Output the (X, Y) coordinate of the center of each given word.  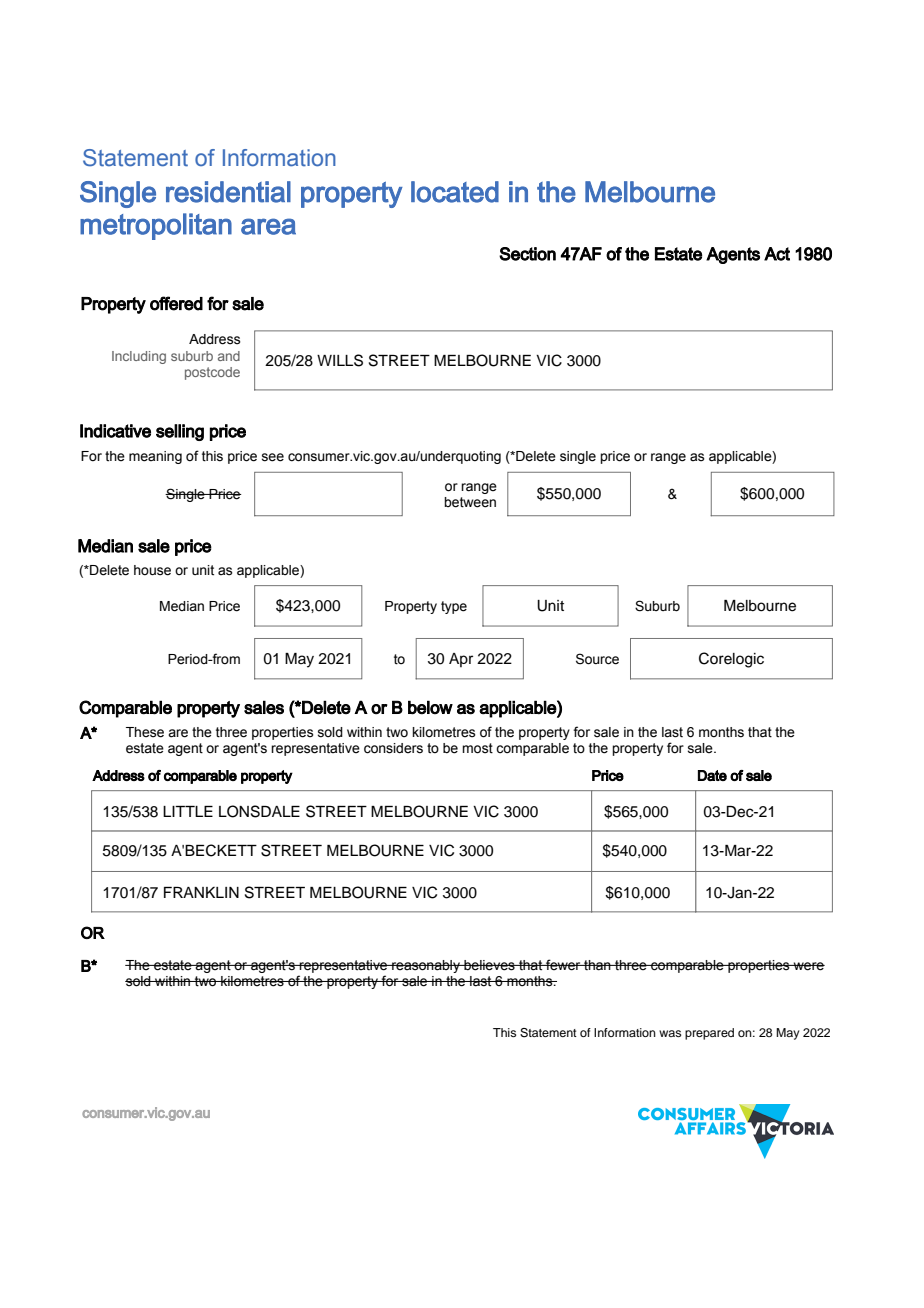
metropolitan (156, 226)
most (477, 748)
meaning (155, 457)
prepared (709, 1034)
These (145, 732)
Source (597, 659)
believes (489, 965)
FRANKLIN (201, 892)
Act (777, 254)
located (455, 192)
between (470, 502)
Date (712, 775)
